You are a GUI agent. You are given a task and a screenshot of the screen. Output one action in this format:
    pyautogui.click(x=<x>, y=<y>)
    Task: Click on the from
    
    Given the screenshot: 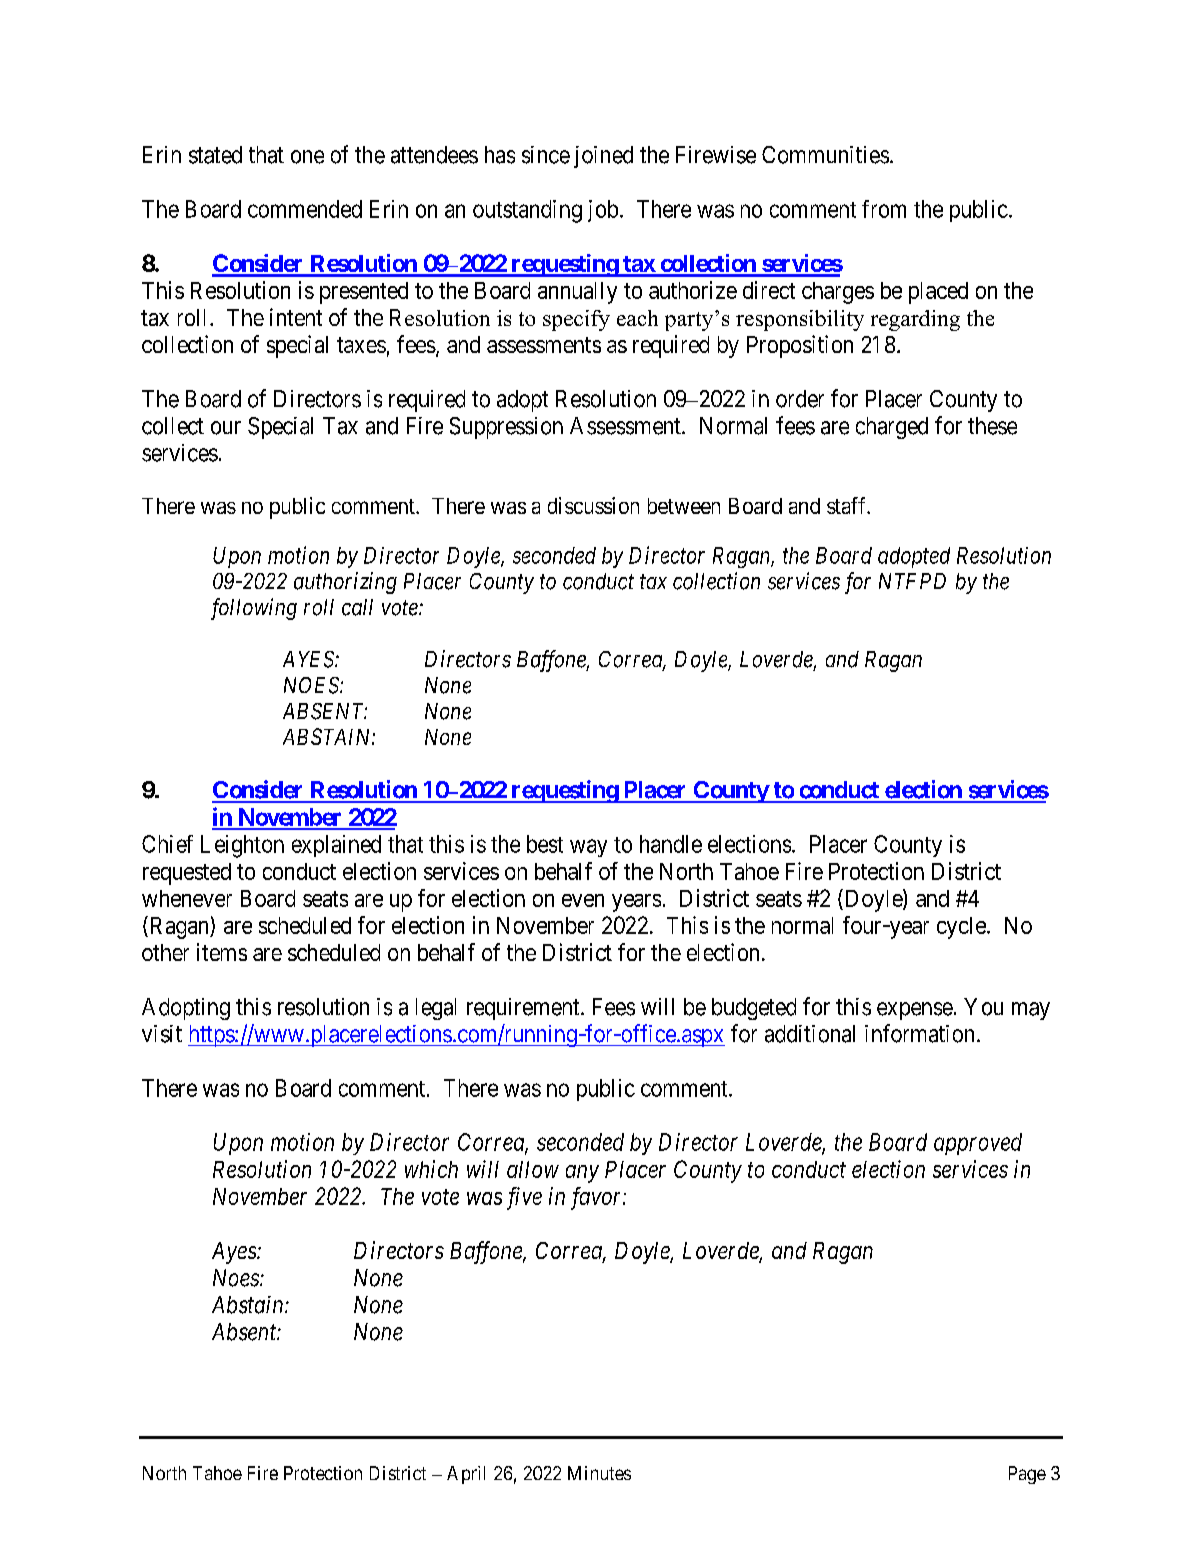 What is the action you would take?
    pyautogui.click(x=884, y=209)
